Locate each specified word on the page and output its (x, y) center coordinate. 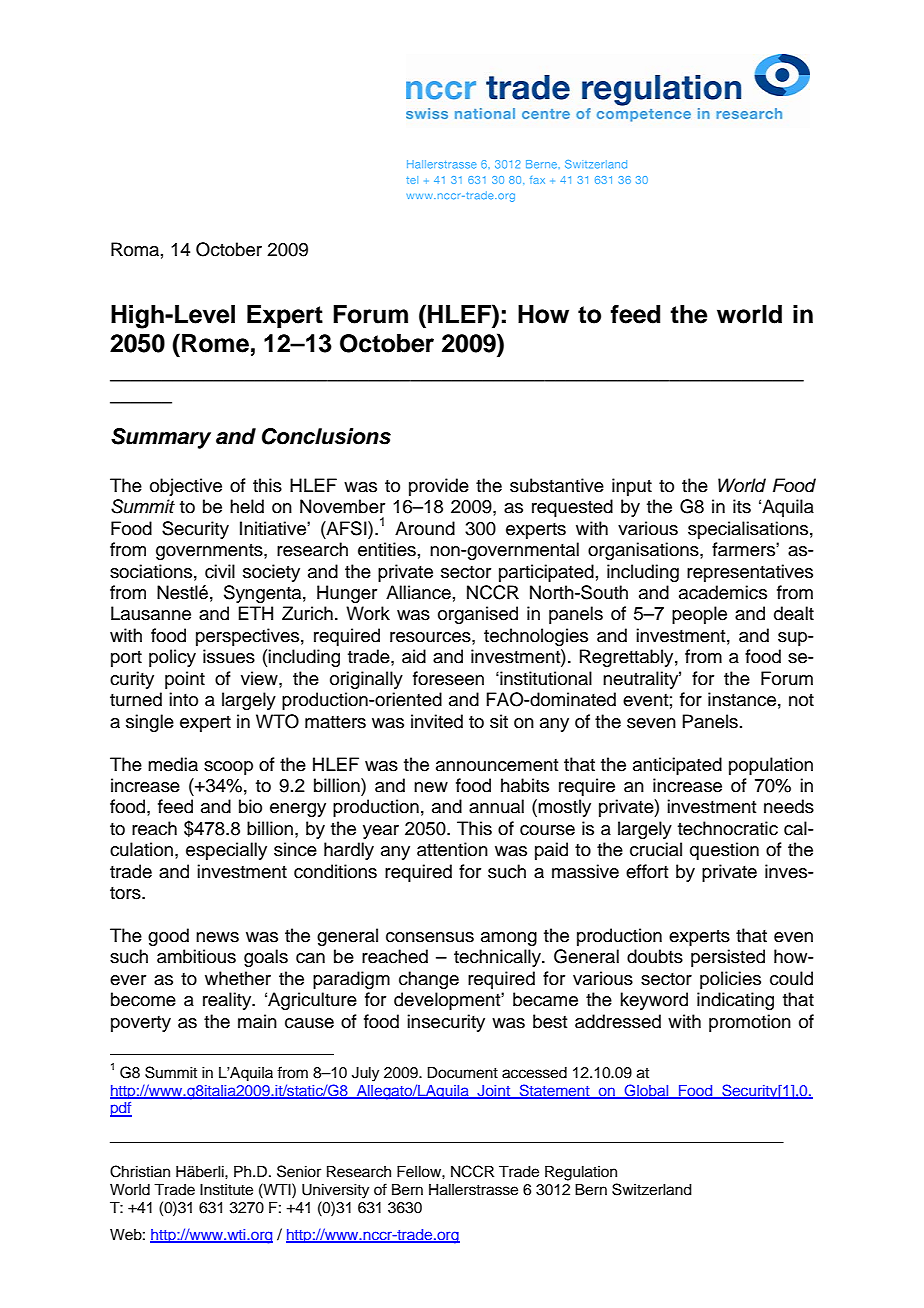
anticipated (677, 766)
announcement (497, 765)
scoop (228, 768)
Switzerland (652, 1189)
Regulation (581, 1173)
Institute (226, 1190)
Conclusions (326, 436)
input (632, 487)
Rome (215, 343)
